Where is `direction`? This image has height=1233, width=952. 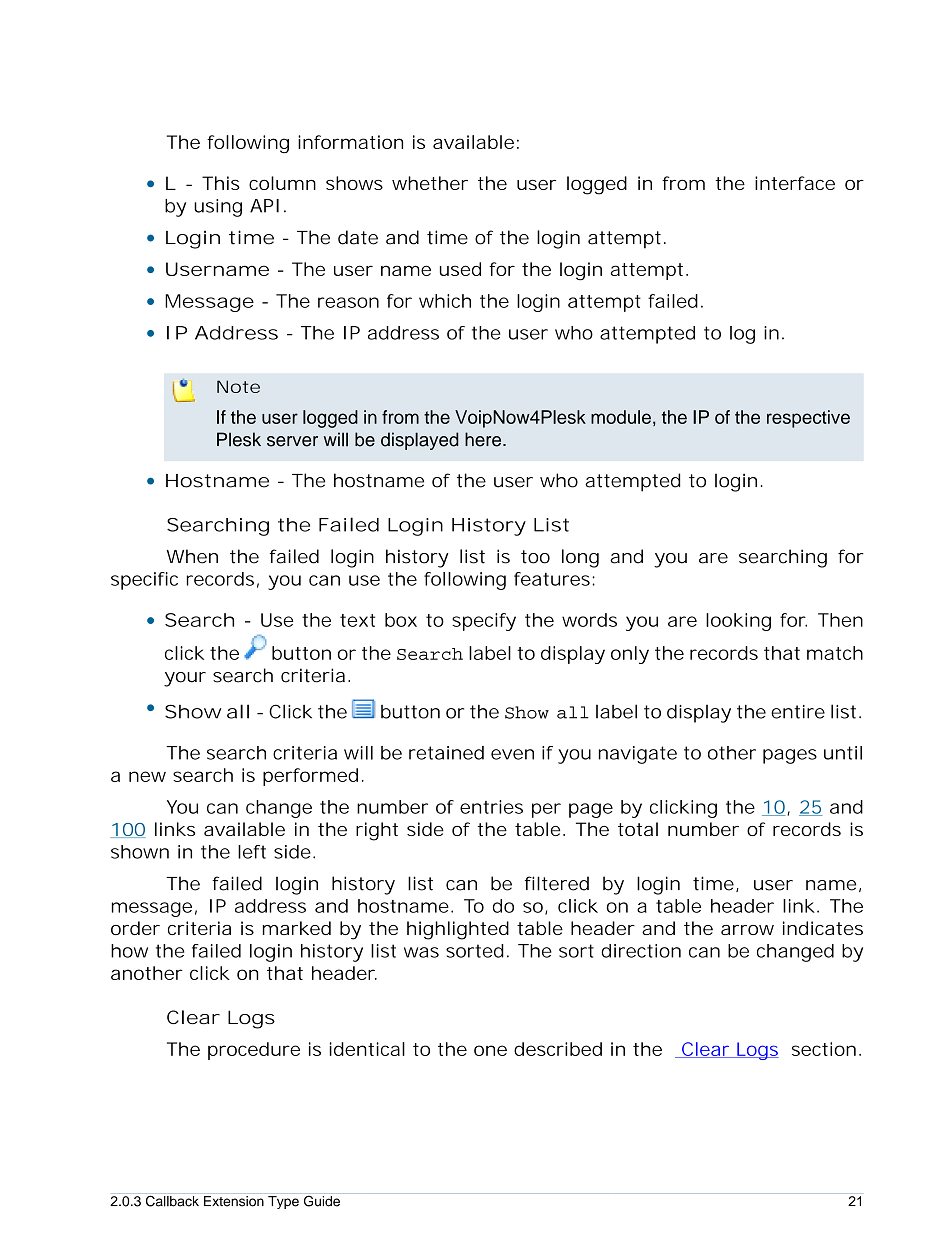 direction is located at coordinates (641, 951).
